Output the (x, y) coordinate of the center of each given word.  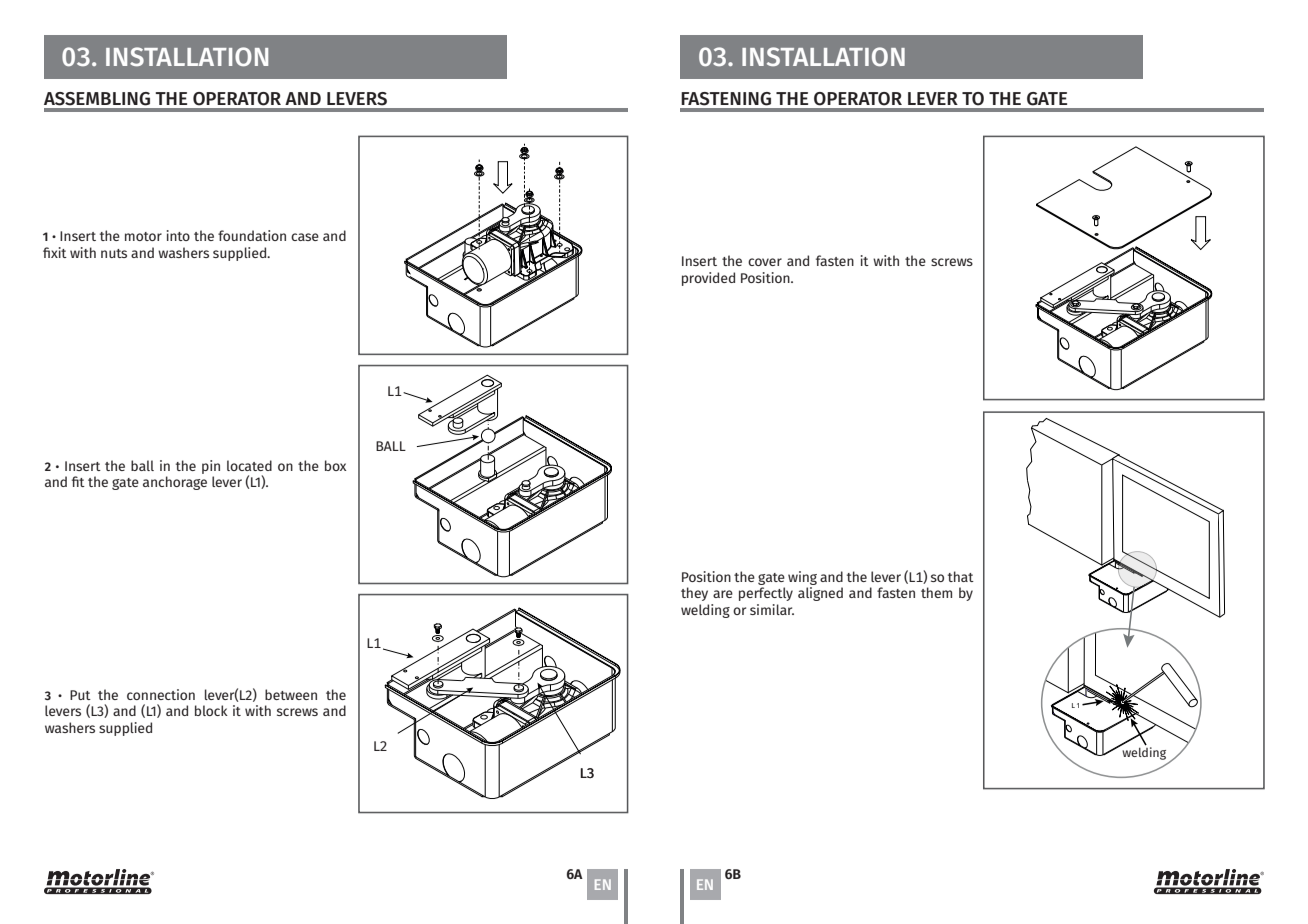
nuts (114, 253)
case (305, 237)
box (335, 465)
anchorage (175, 483)
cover (765, 262)
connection (161, 694)
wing (802, 578)
